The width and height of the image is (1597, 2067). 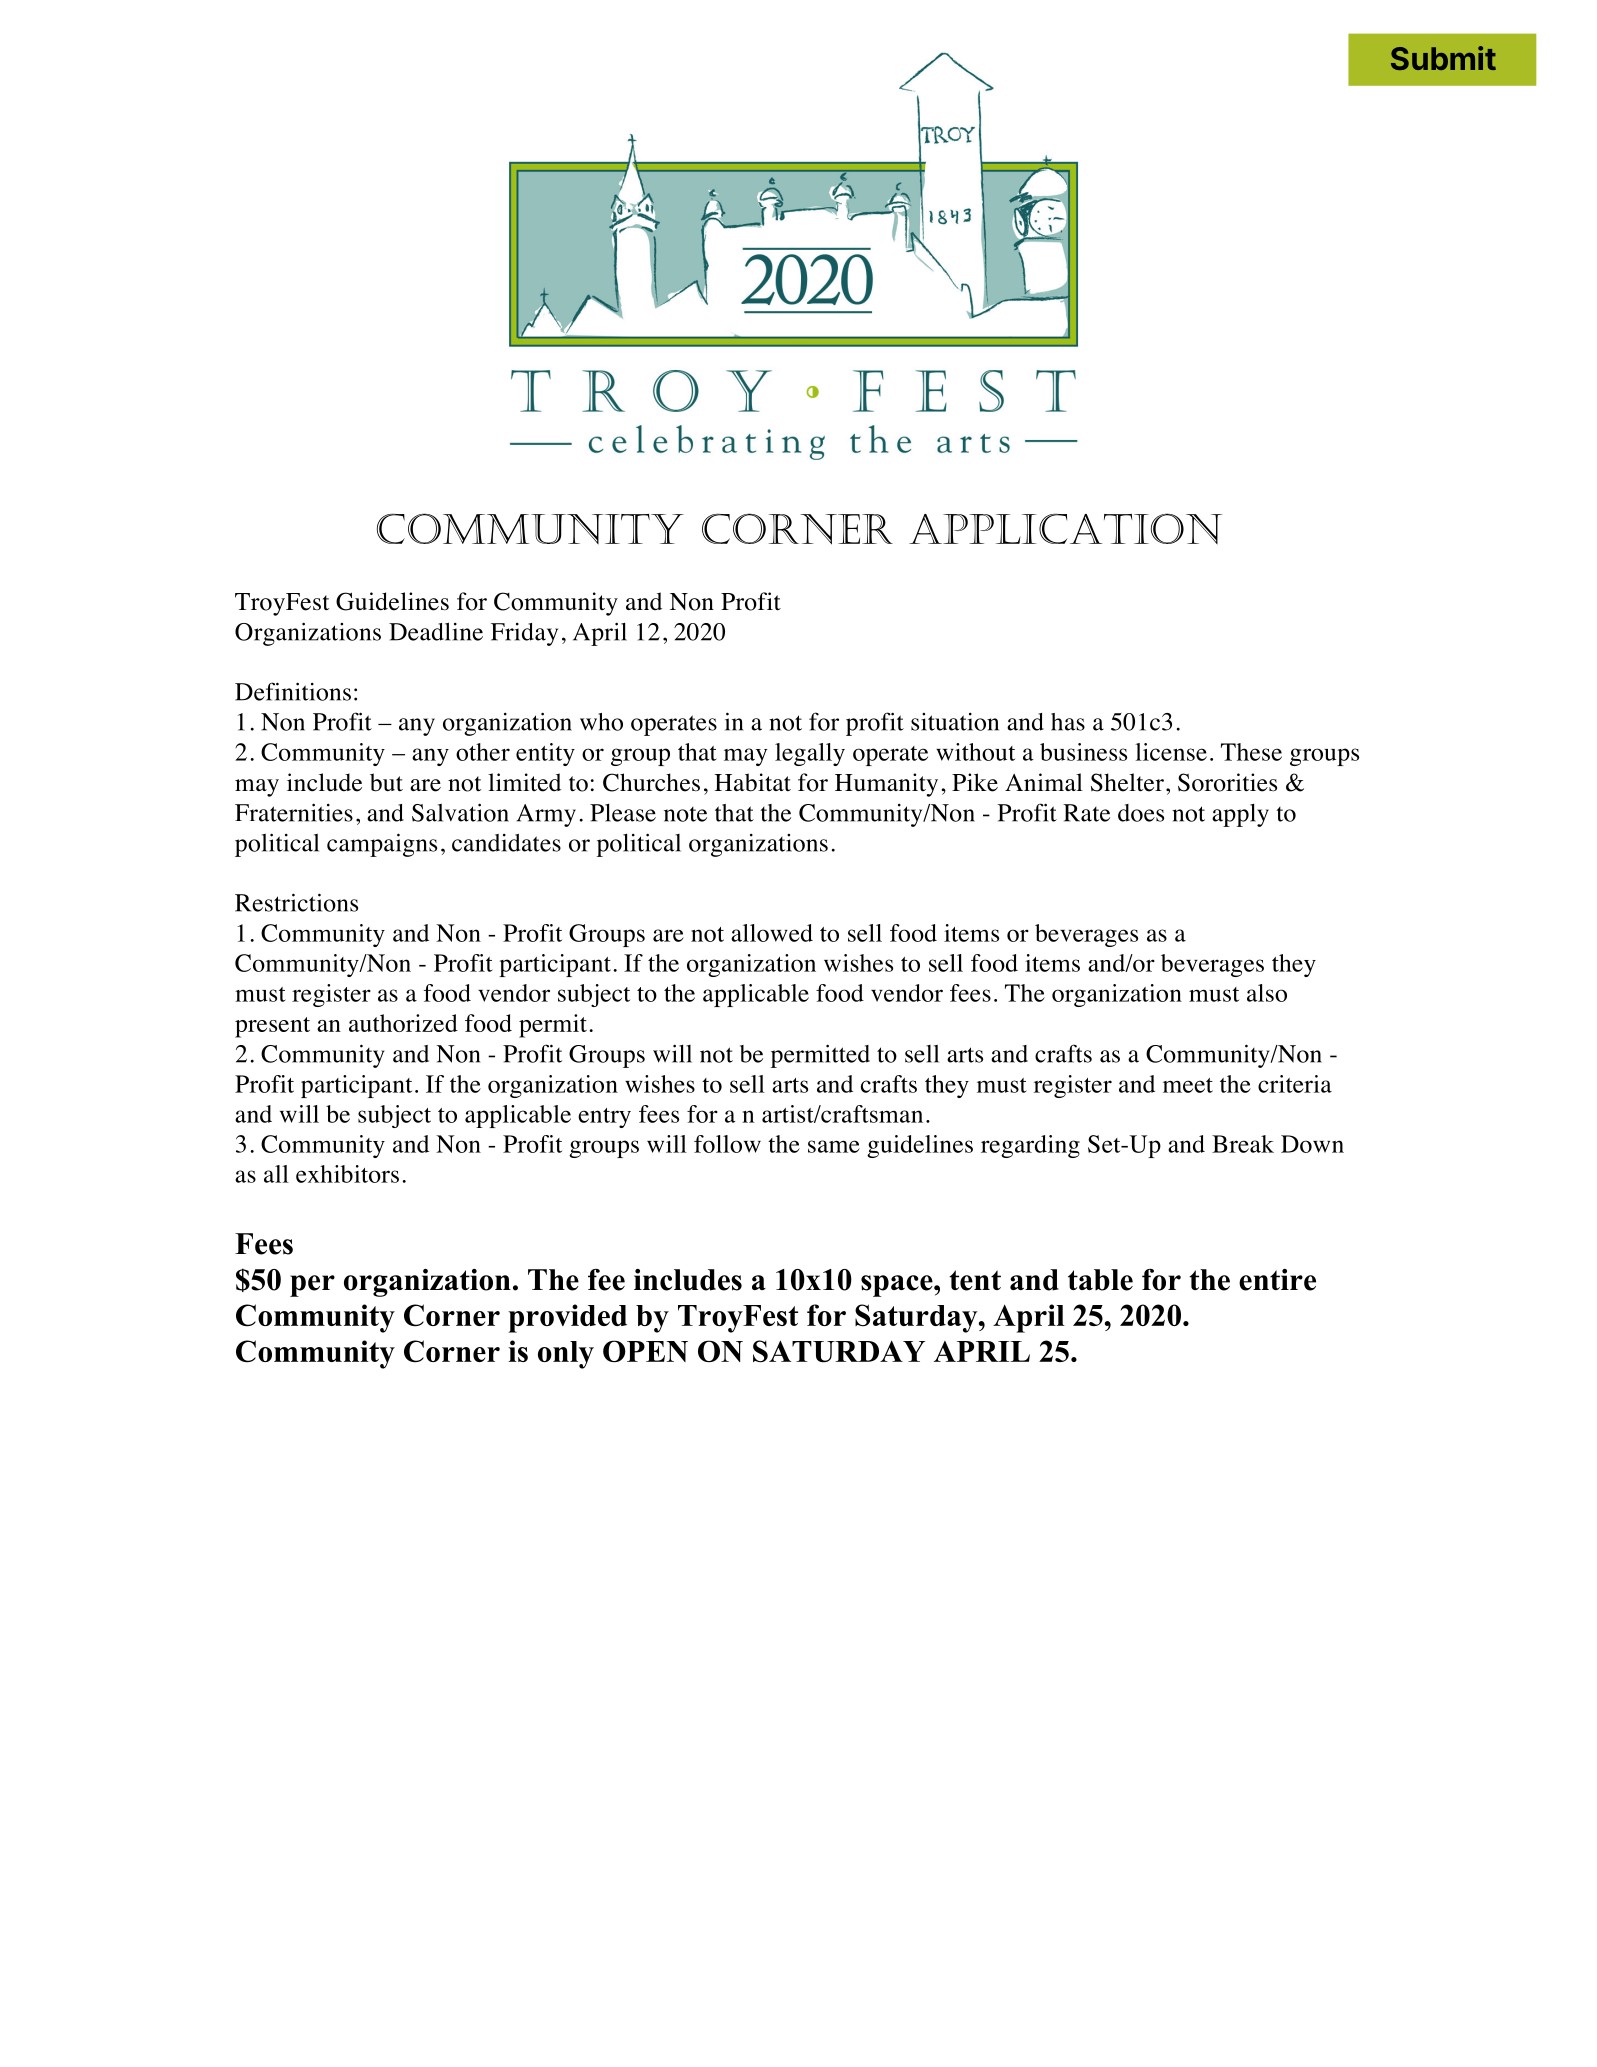 I want to click on has, so click(x=1068, y=722).
